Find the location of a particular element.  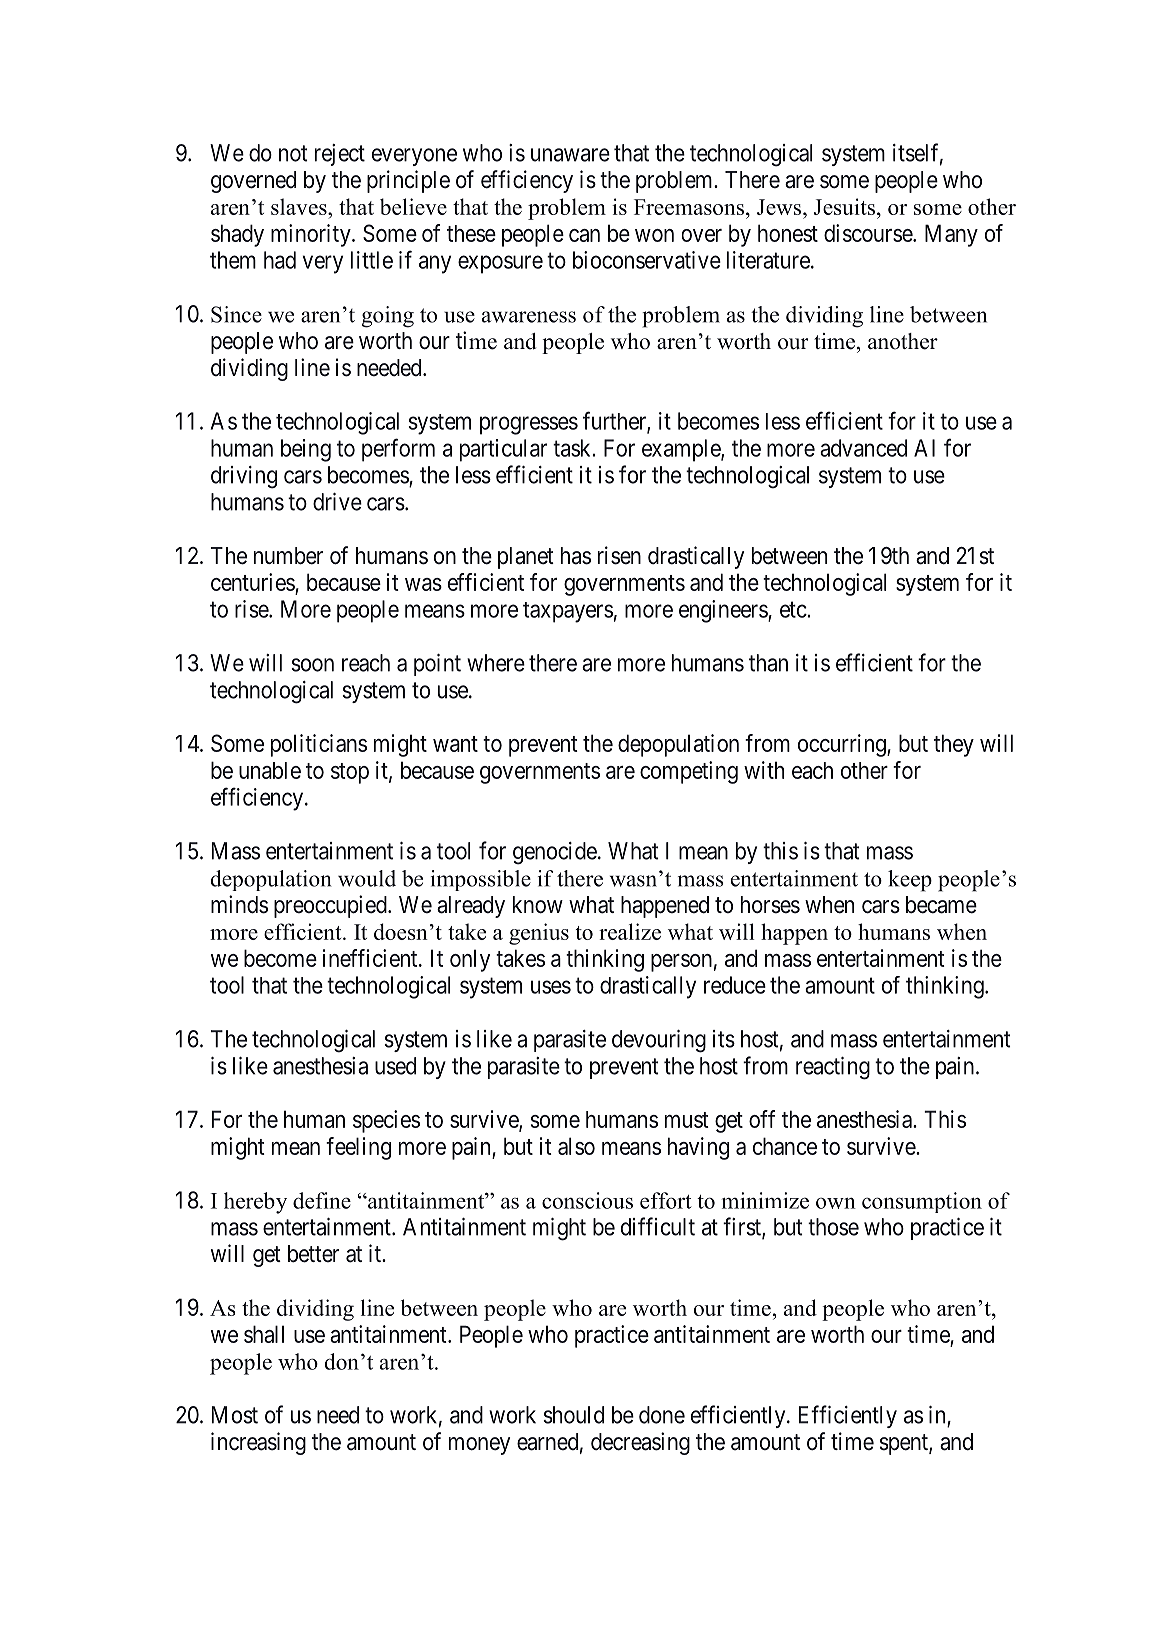

stop is located at coordinates (350, 773).
